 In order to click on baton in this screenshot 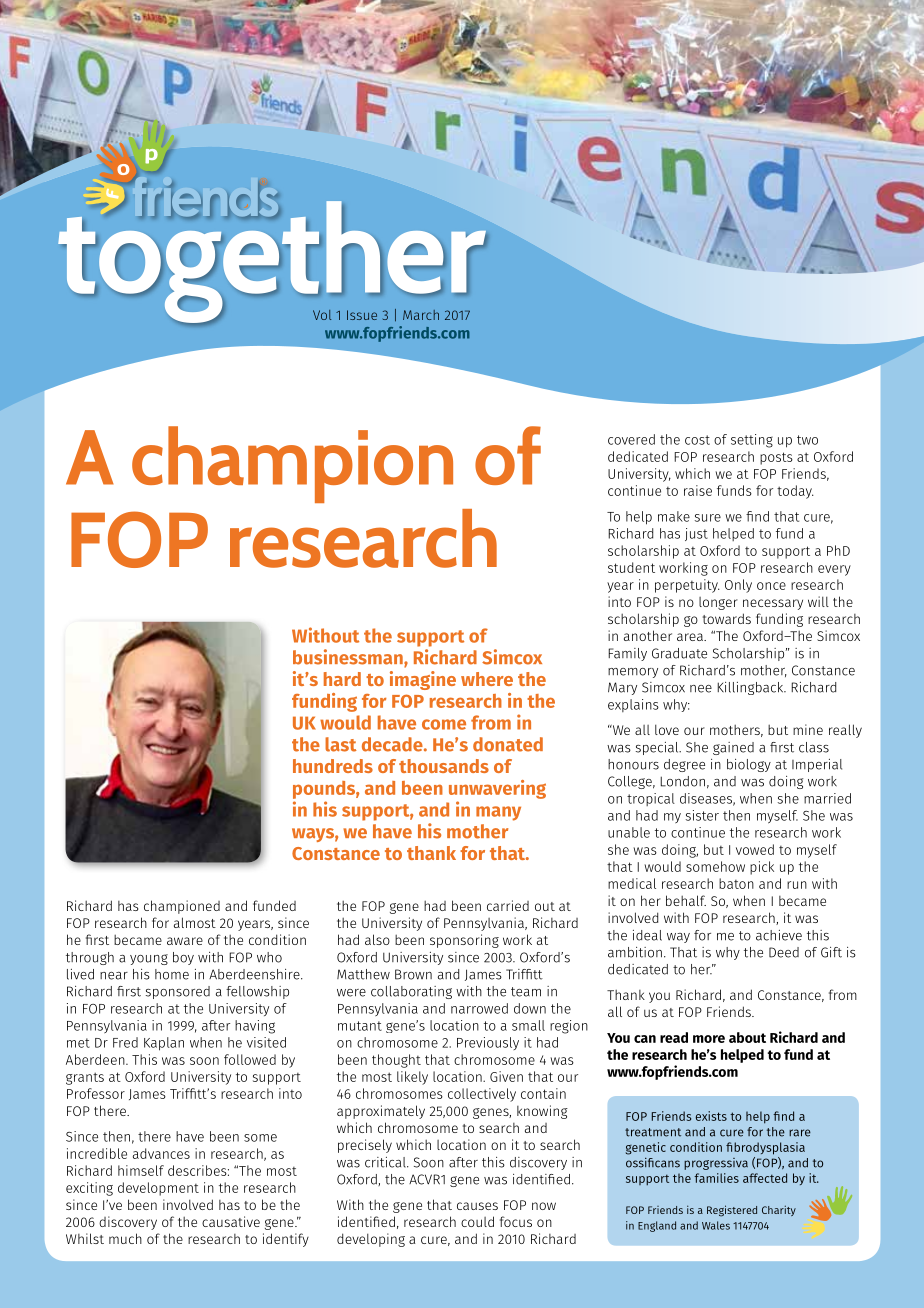, I will do `click(736, 883)`.
